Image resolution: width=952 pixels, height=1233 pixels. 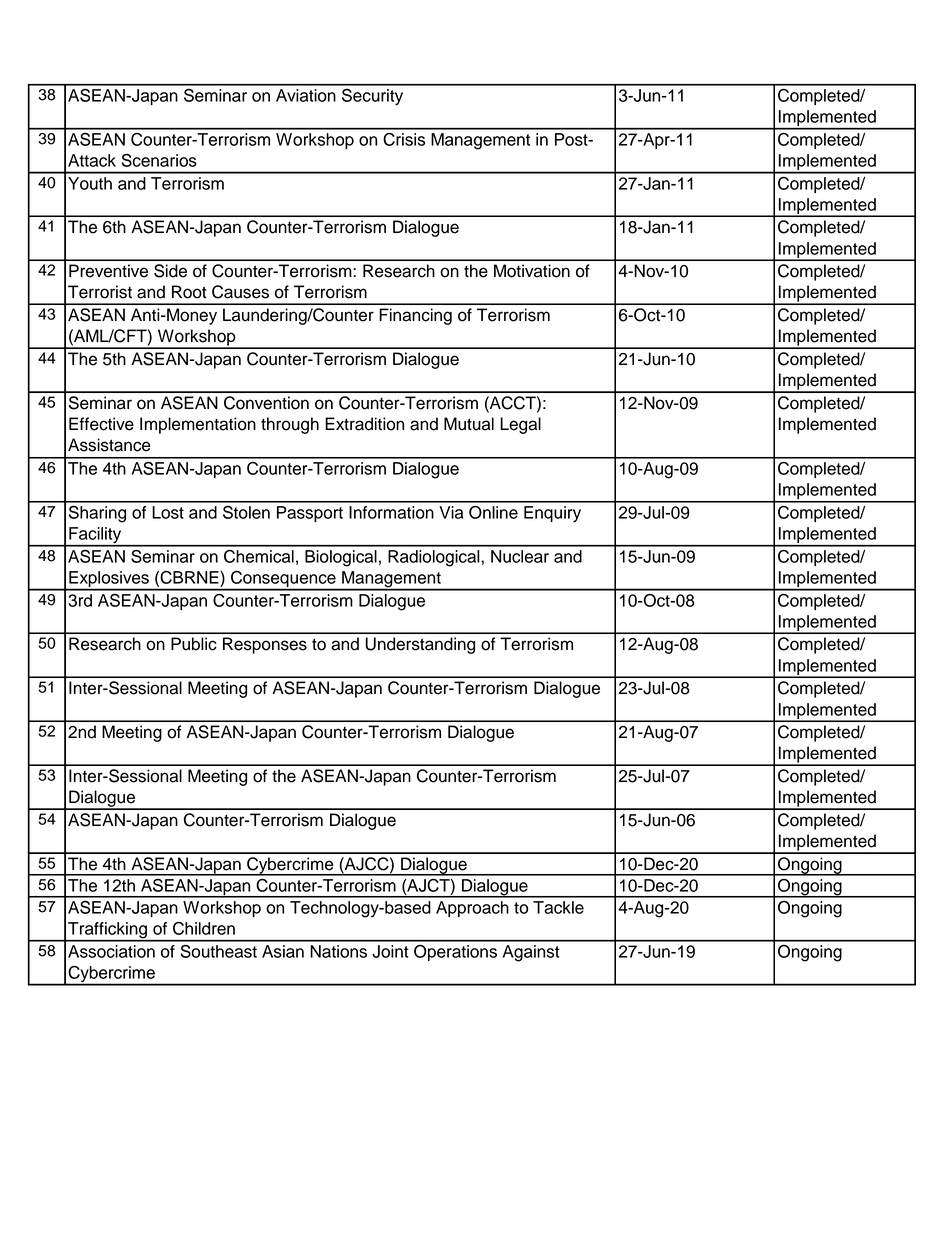 What do you see at coordinates (415, 316) in the screenshot?
I see `Financing` at bounding box center [415, 316].
